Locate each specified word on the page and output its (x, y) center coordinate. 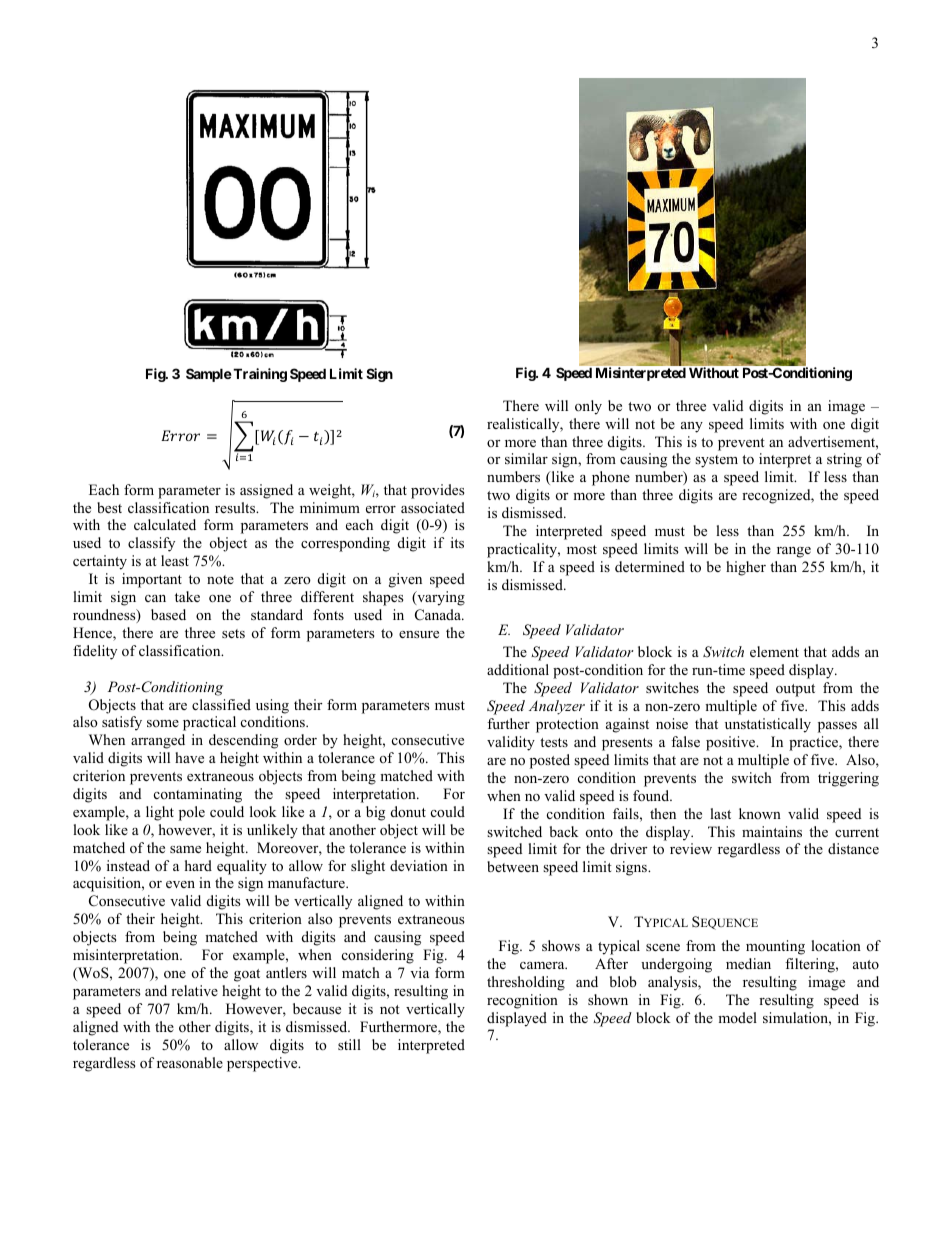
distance (853, 848)
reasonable (190, 1062)
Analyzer (557, 707)
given (405, 580)
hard (198, 865)
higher (746, 568)
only (588, 407)
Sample (209, 375)
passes (837, 727)
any (692, 427)
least (175, 560)
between (513, 866)
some (163, 723)
